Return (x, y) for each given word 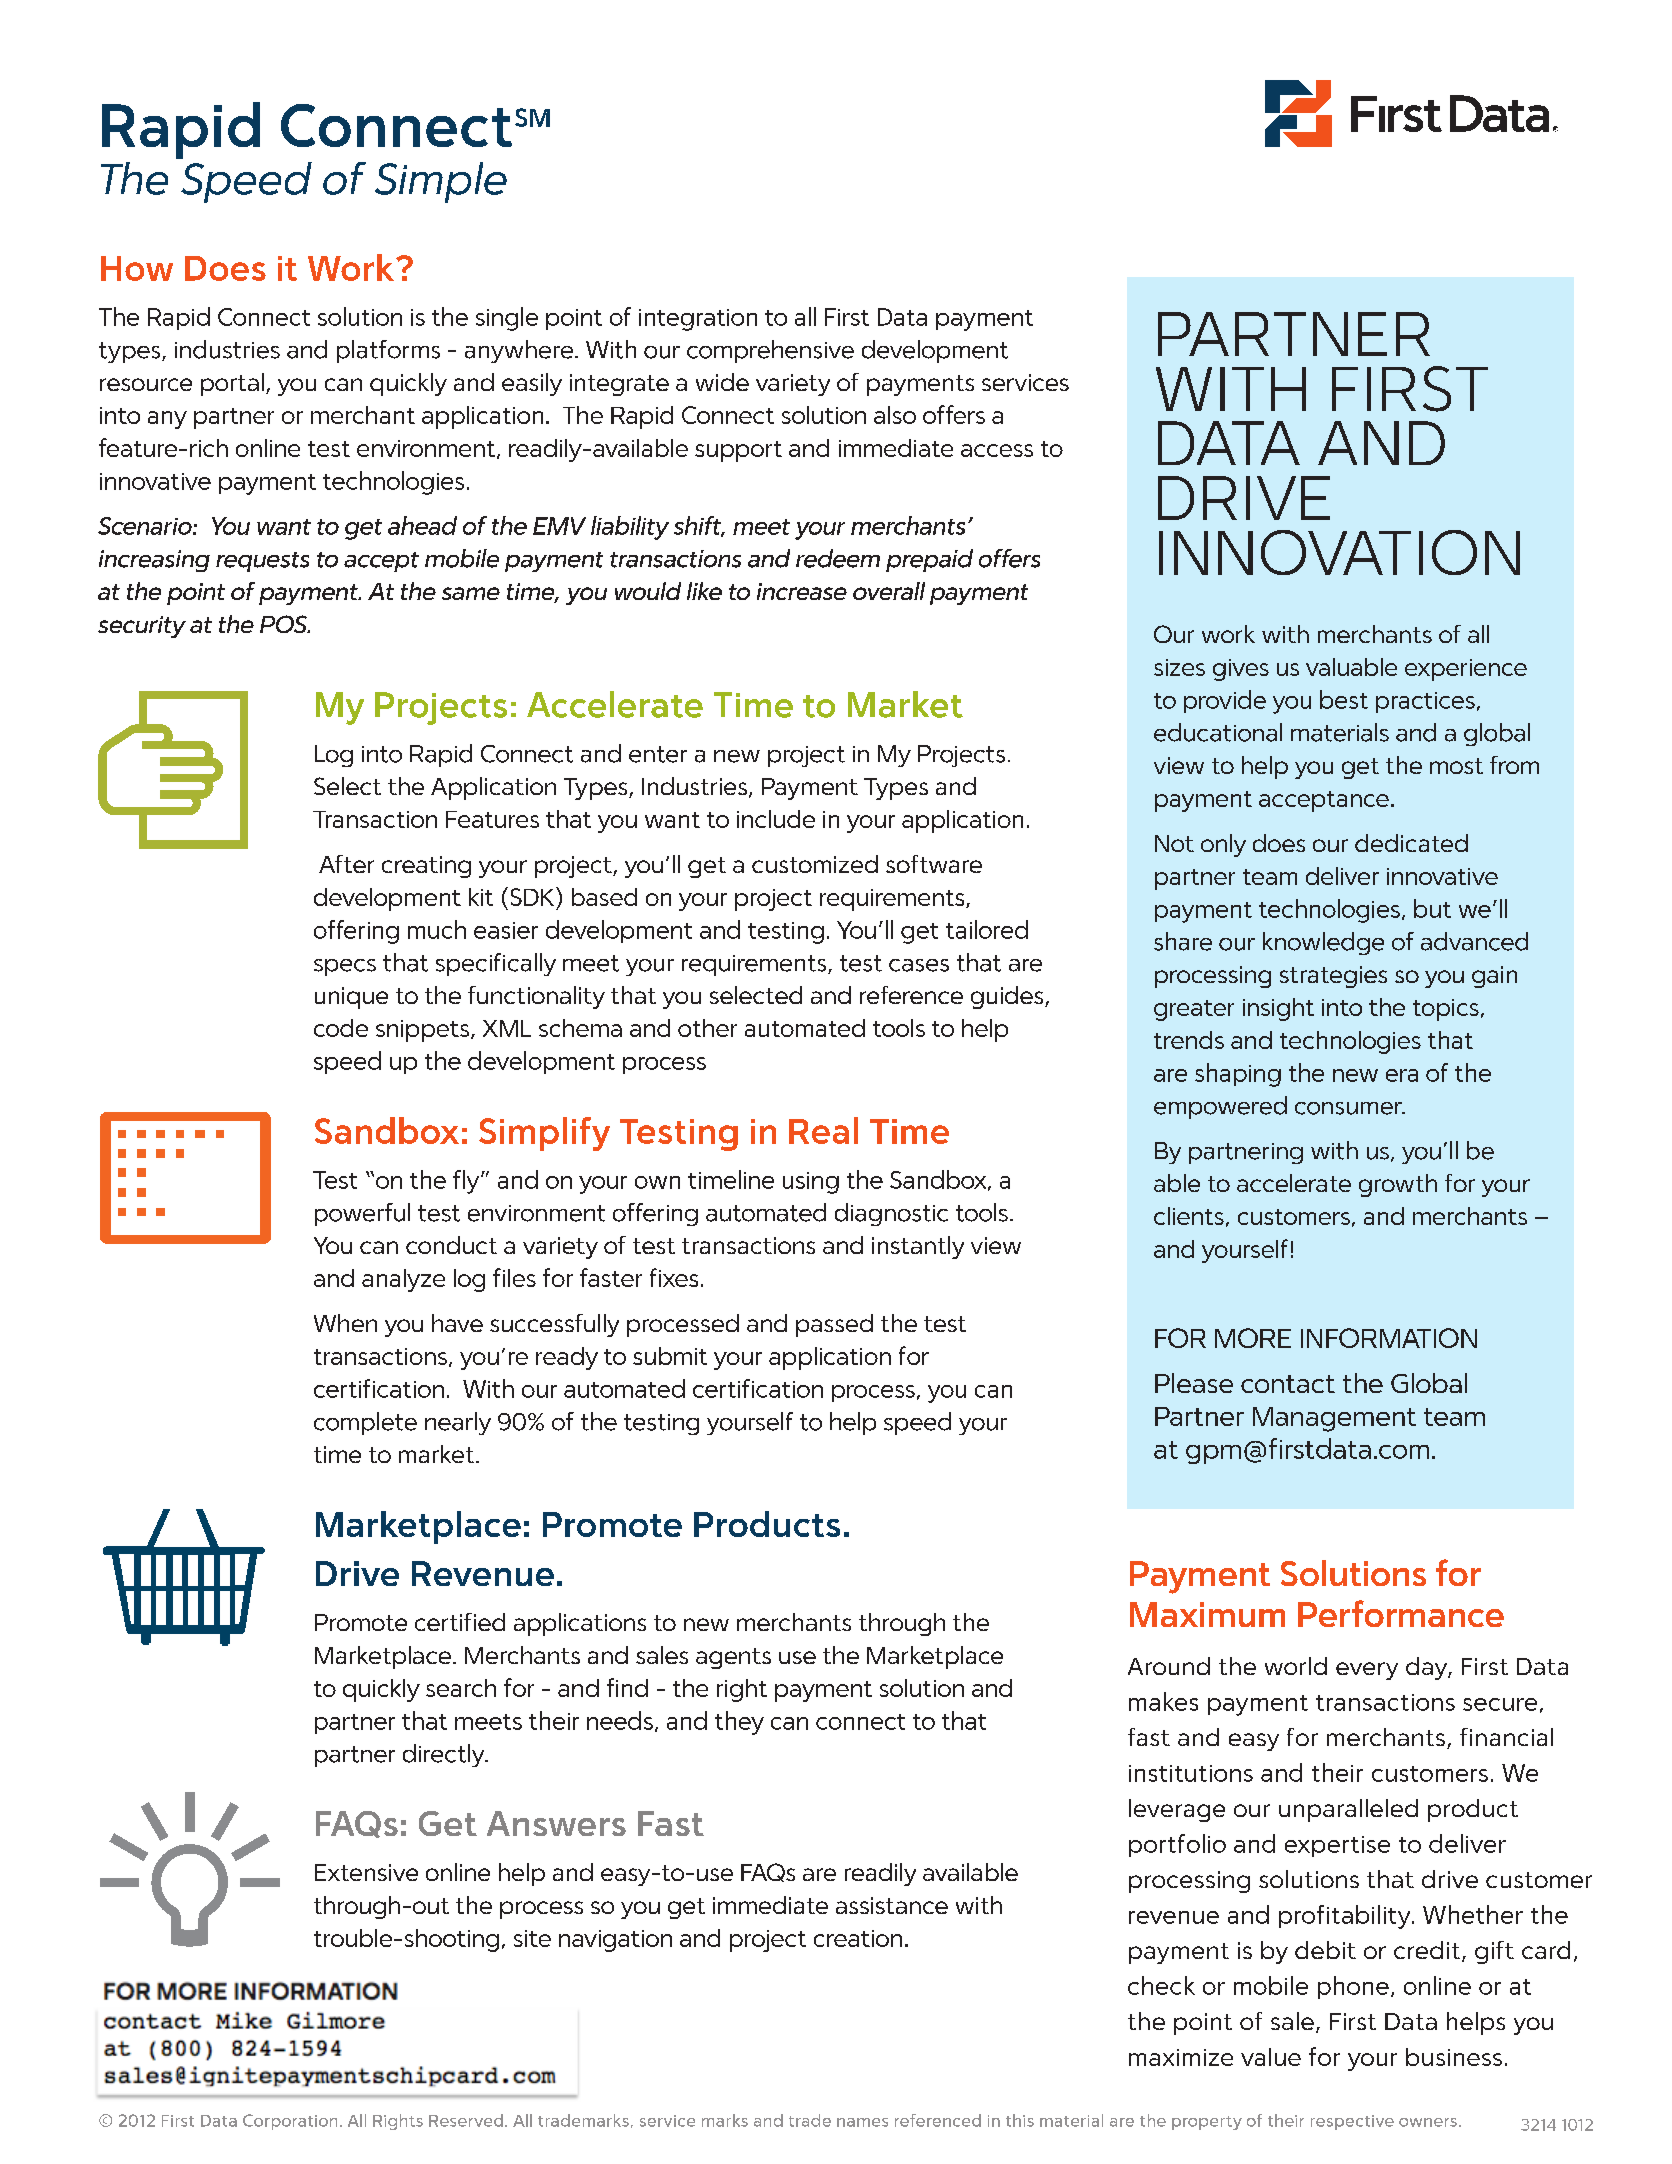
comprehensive (770, 351)
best (1344, 699)
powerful (362, 1214)
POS (285, 624)
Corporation (290, 2122)
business (1454, 2057)
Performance (1401, 1613)
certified (460, 1622)
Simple (441, 182)
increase (802, 591)
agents (733, 1658)
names (862, 2122)
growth (1398, 1185)
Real (823, 1130)
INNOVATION (1339, 552)
